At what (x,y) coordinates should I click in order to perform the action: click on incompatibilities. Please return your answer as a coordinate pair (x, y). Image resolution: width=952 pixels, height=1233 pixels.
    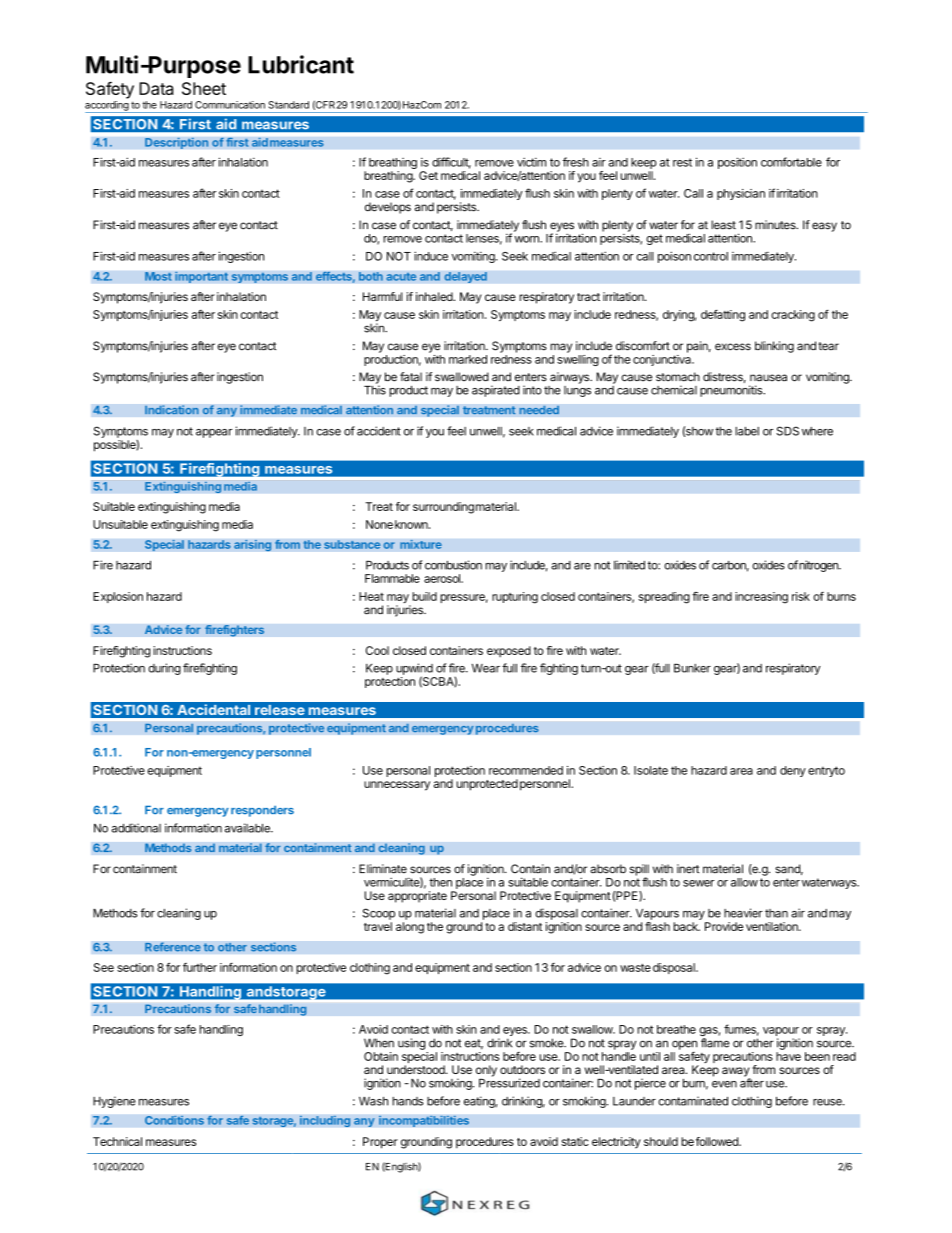
    Looking at the image, I should click on (424, 1121).
